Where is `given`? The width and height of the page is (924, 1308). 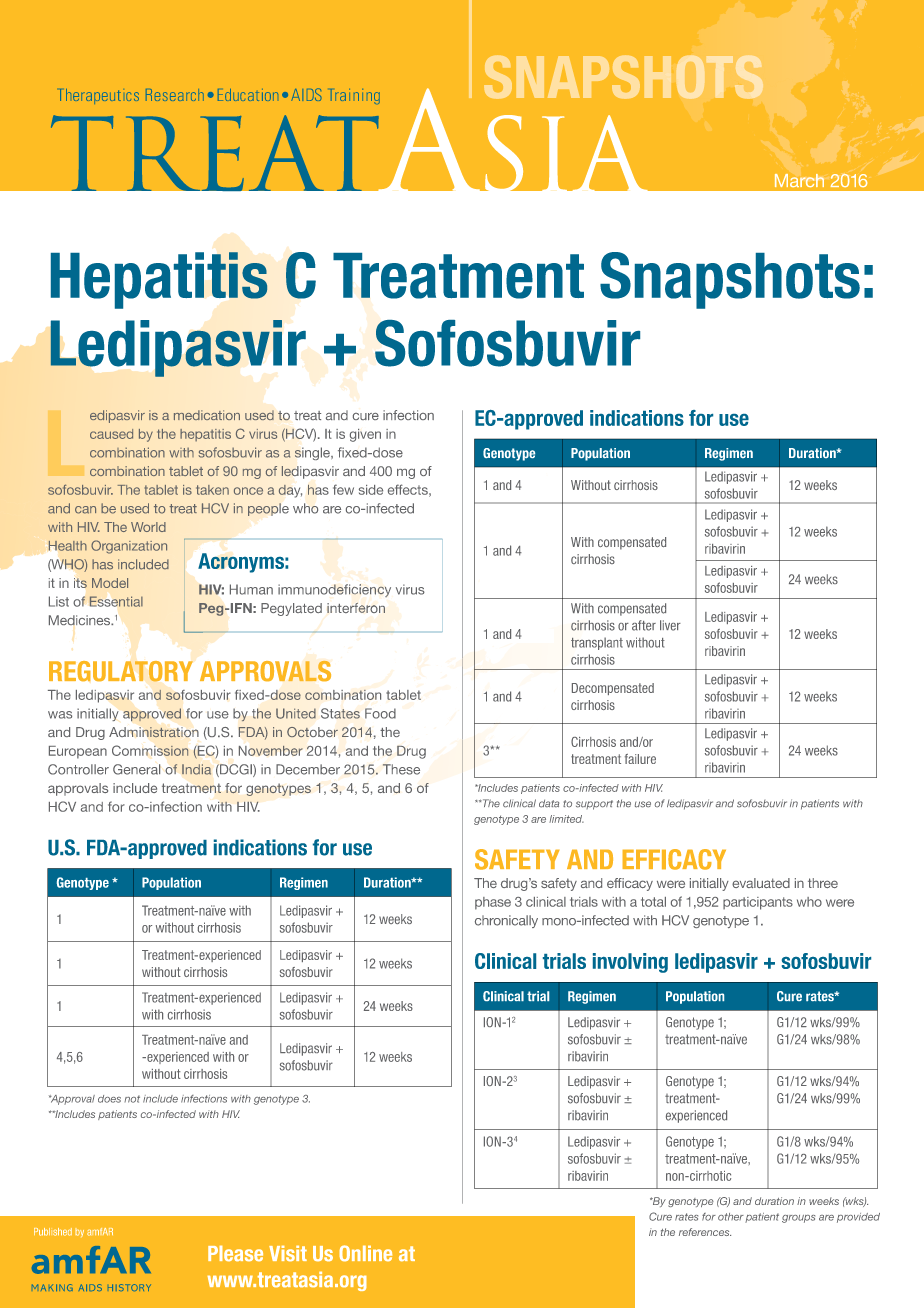 given is located at coordinates (365, 435).
